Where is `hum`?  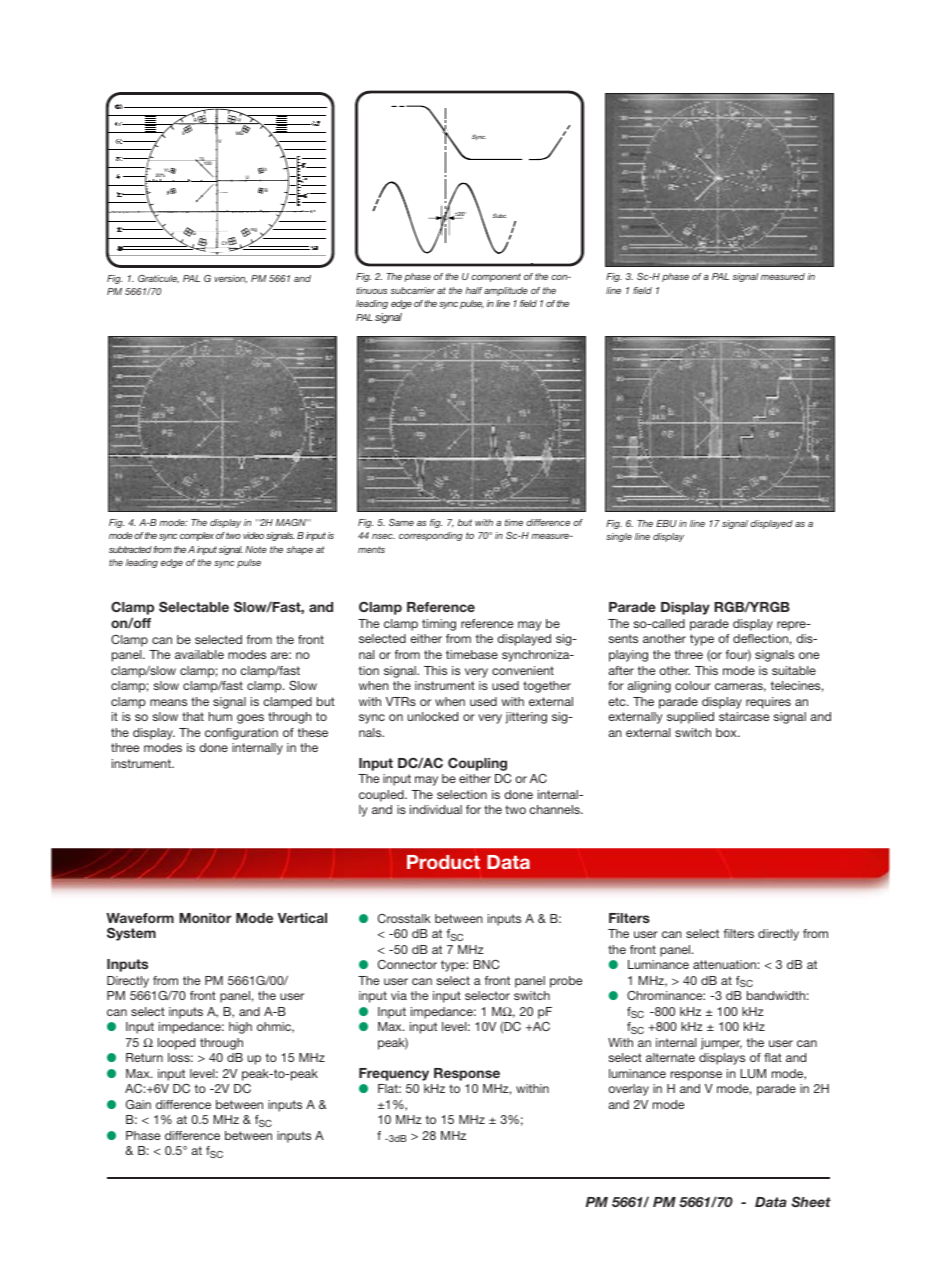
hum is located at coordinates (220, 716).
